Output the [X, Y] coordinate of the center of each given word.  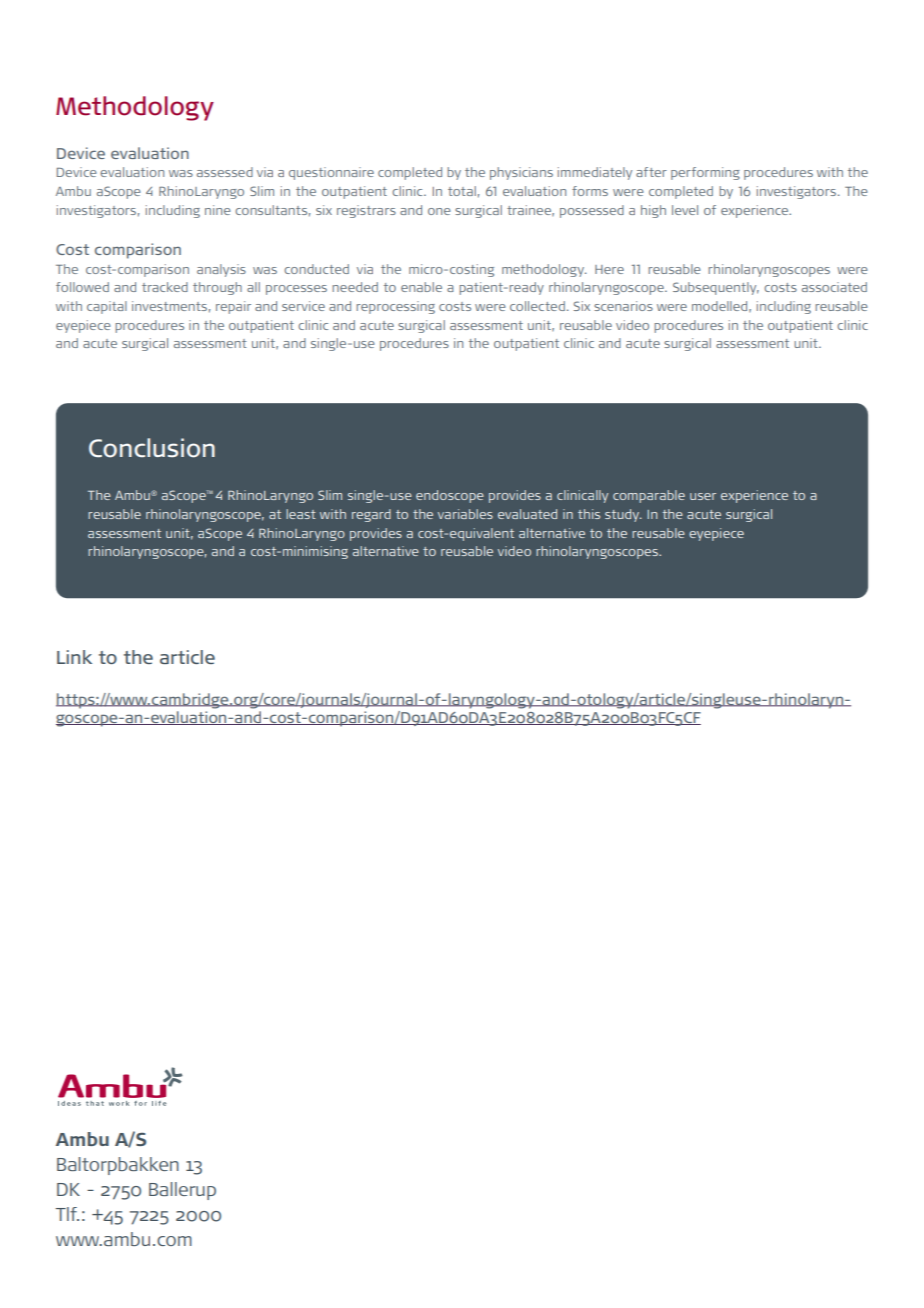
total [462, 191]
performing [705, 173]
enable [421, 287]
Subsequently [716, 288]
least [301, 514]
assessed [225, 172]
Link [74, 657]
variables [465, 514]
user [703, 496]
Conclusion [152, 448]
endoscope [450, 496]
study [623, 515]
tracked [165, 287]
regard [371, 515]
